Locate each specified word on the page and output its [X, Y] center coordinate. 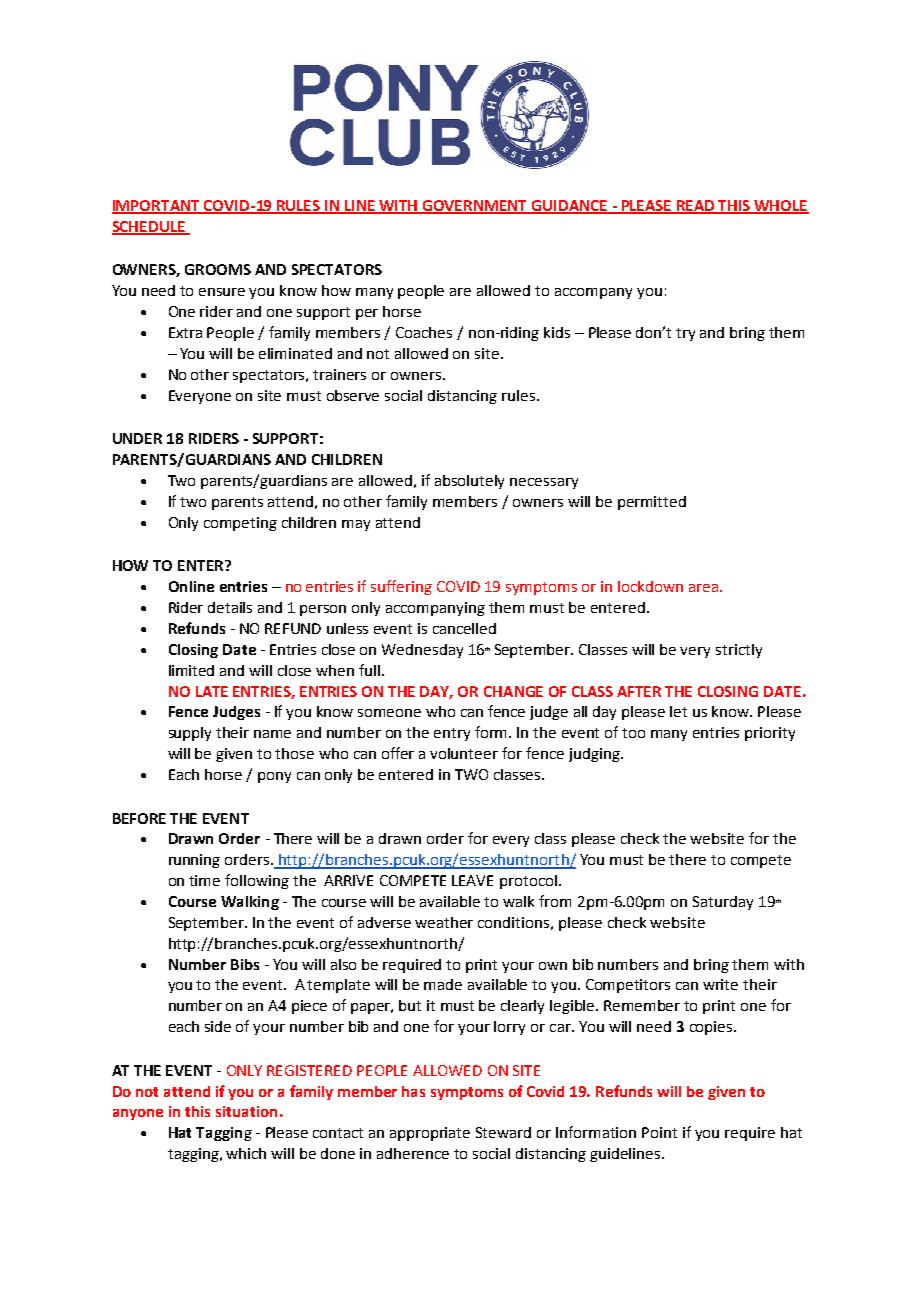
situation [246, 1111]
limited [191, 670]
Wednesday [422, 651]
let [678, 711]
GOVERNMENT [475, 207]
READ [696, 206]
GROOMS [218, 269]
